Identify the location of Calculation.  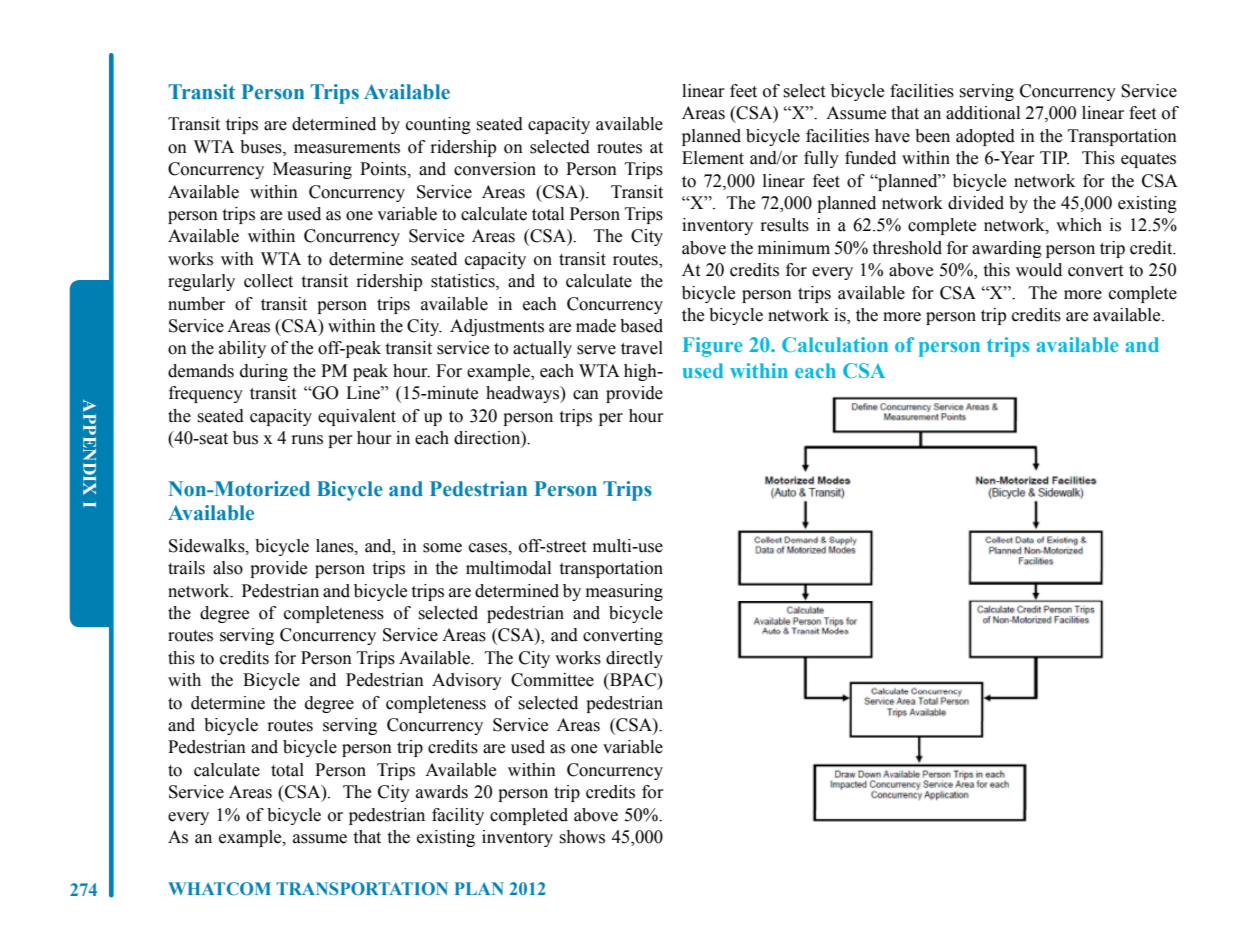
(835, 344).
